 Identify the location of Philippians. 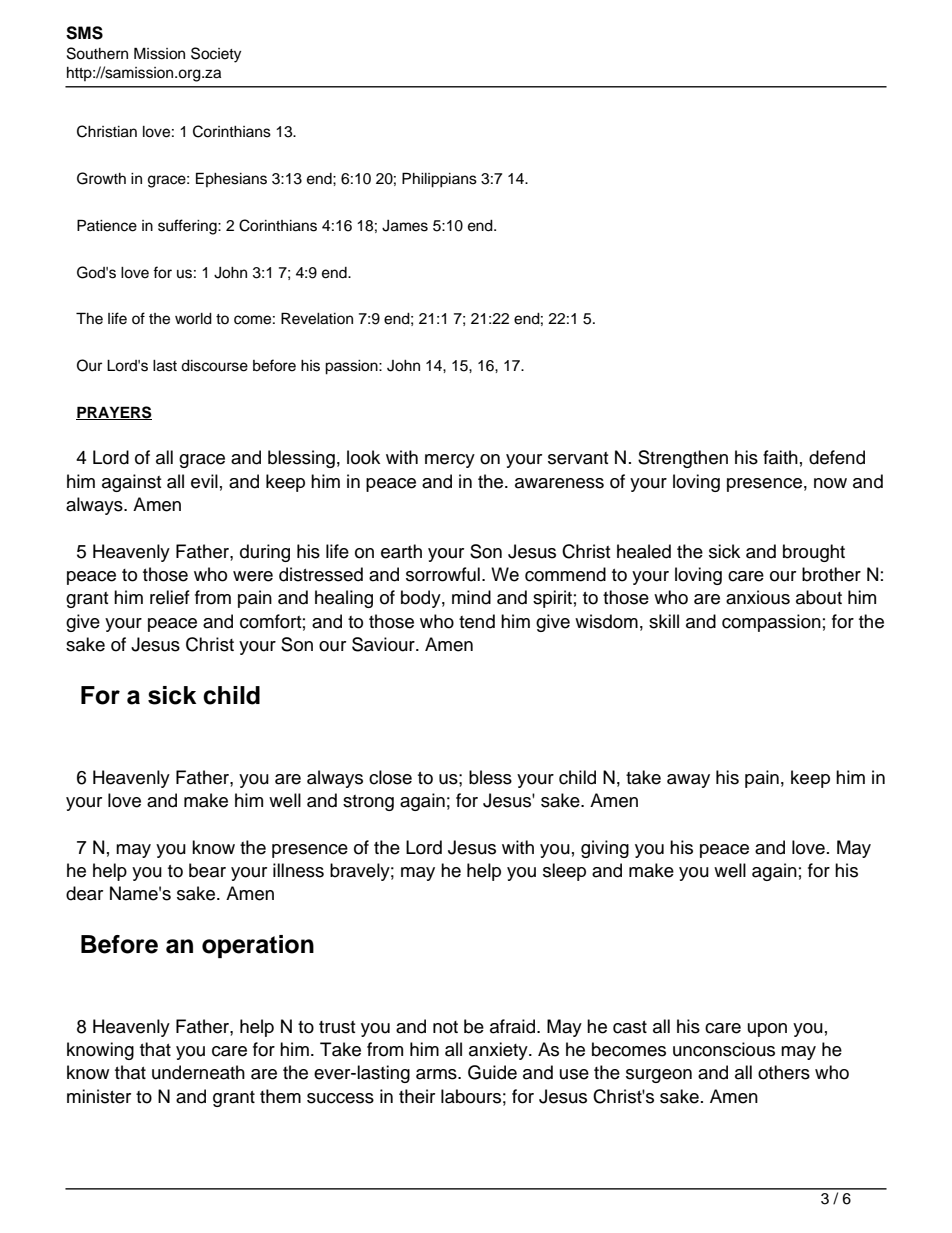
(439, 180).
